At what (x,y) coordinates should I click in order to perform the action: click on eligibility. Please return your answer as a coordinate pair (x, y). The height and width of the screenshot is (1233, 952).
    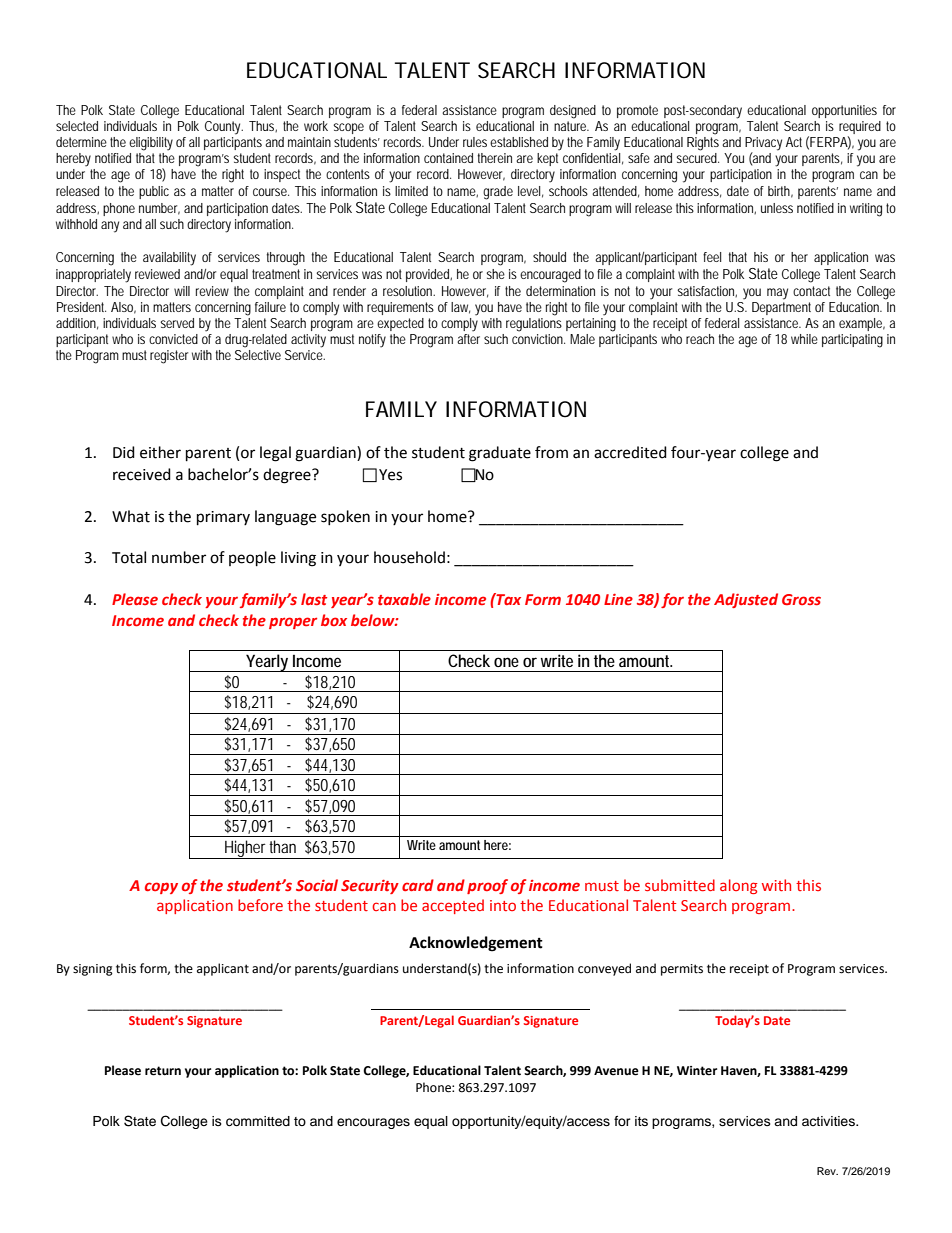
    Looking at the image, I should click on (151, 144).
